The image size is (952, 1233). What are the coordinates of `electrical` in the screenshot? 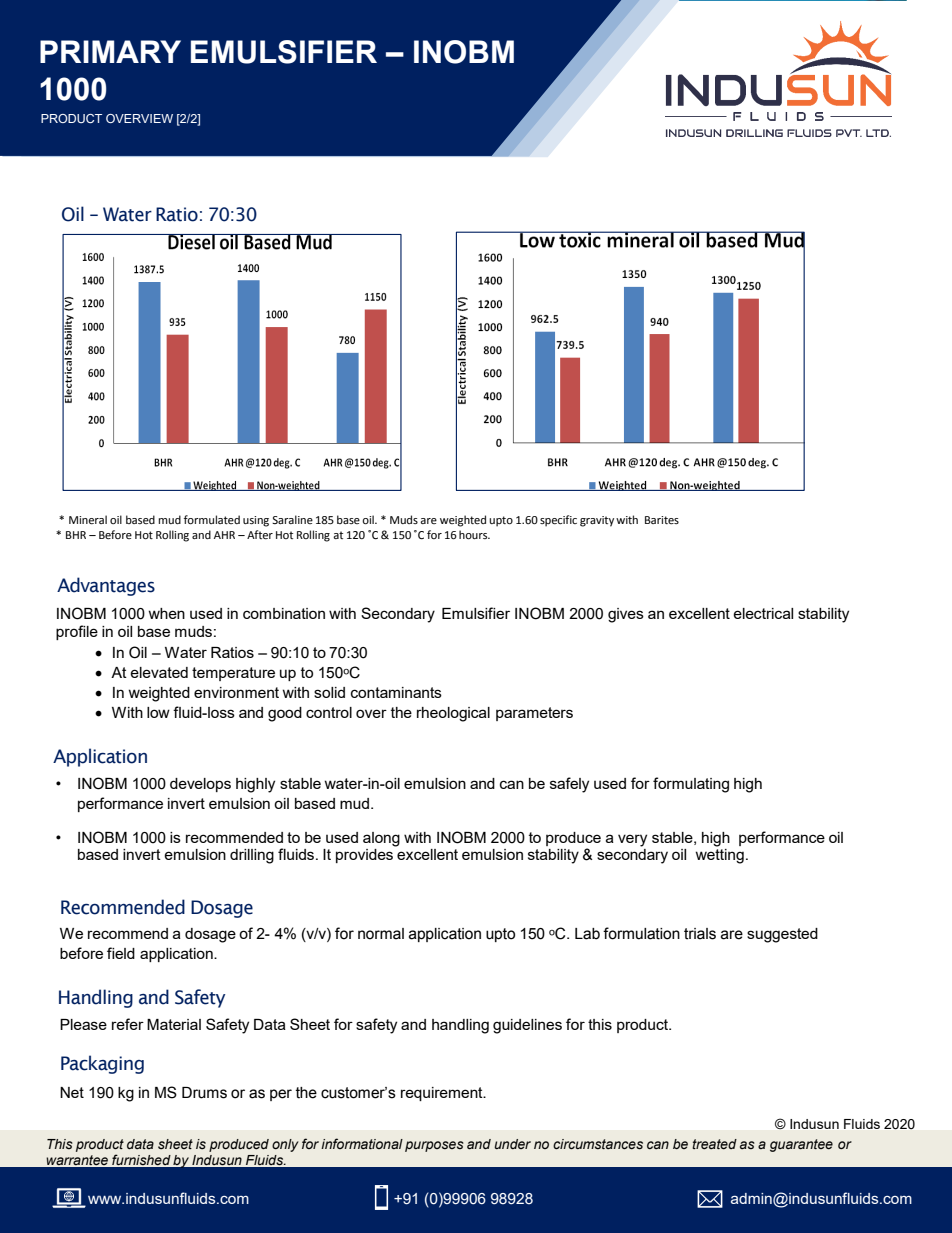 It's located at (763, 613).
